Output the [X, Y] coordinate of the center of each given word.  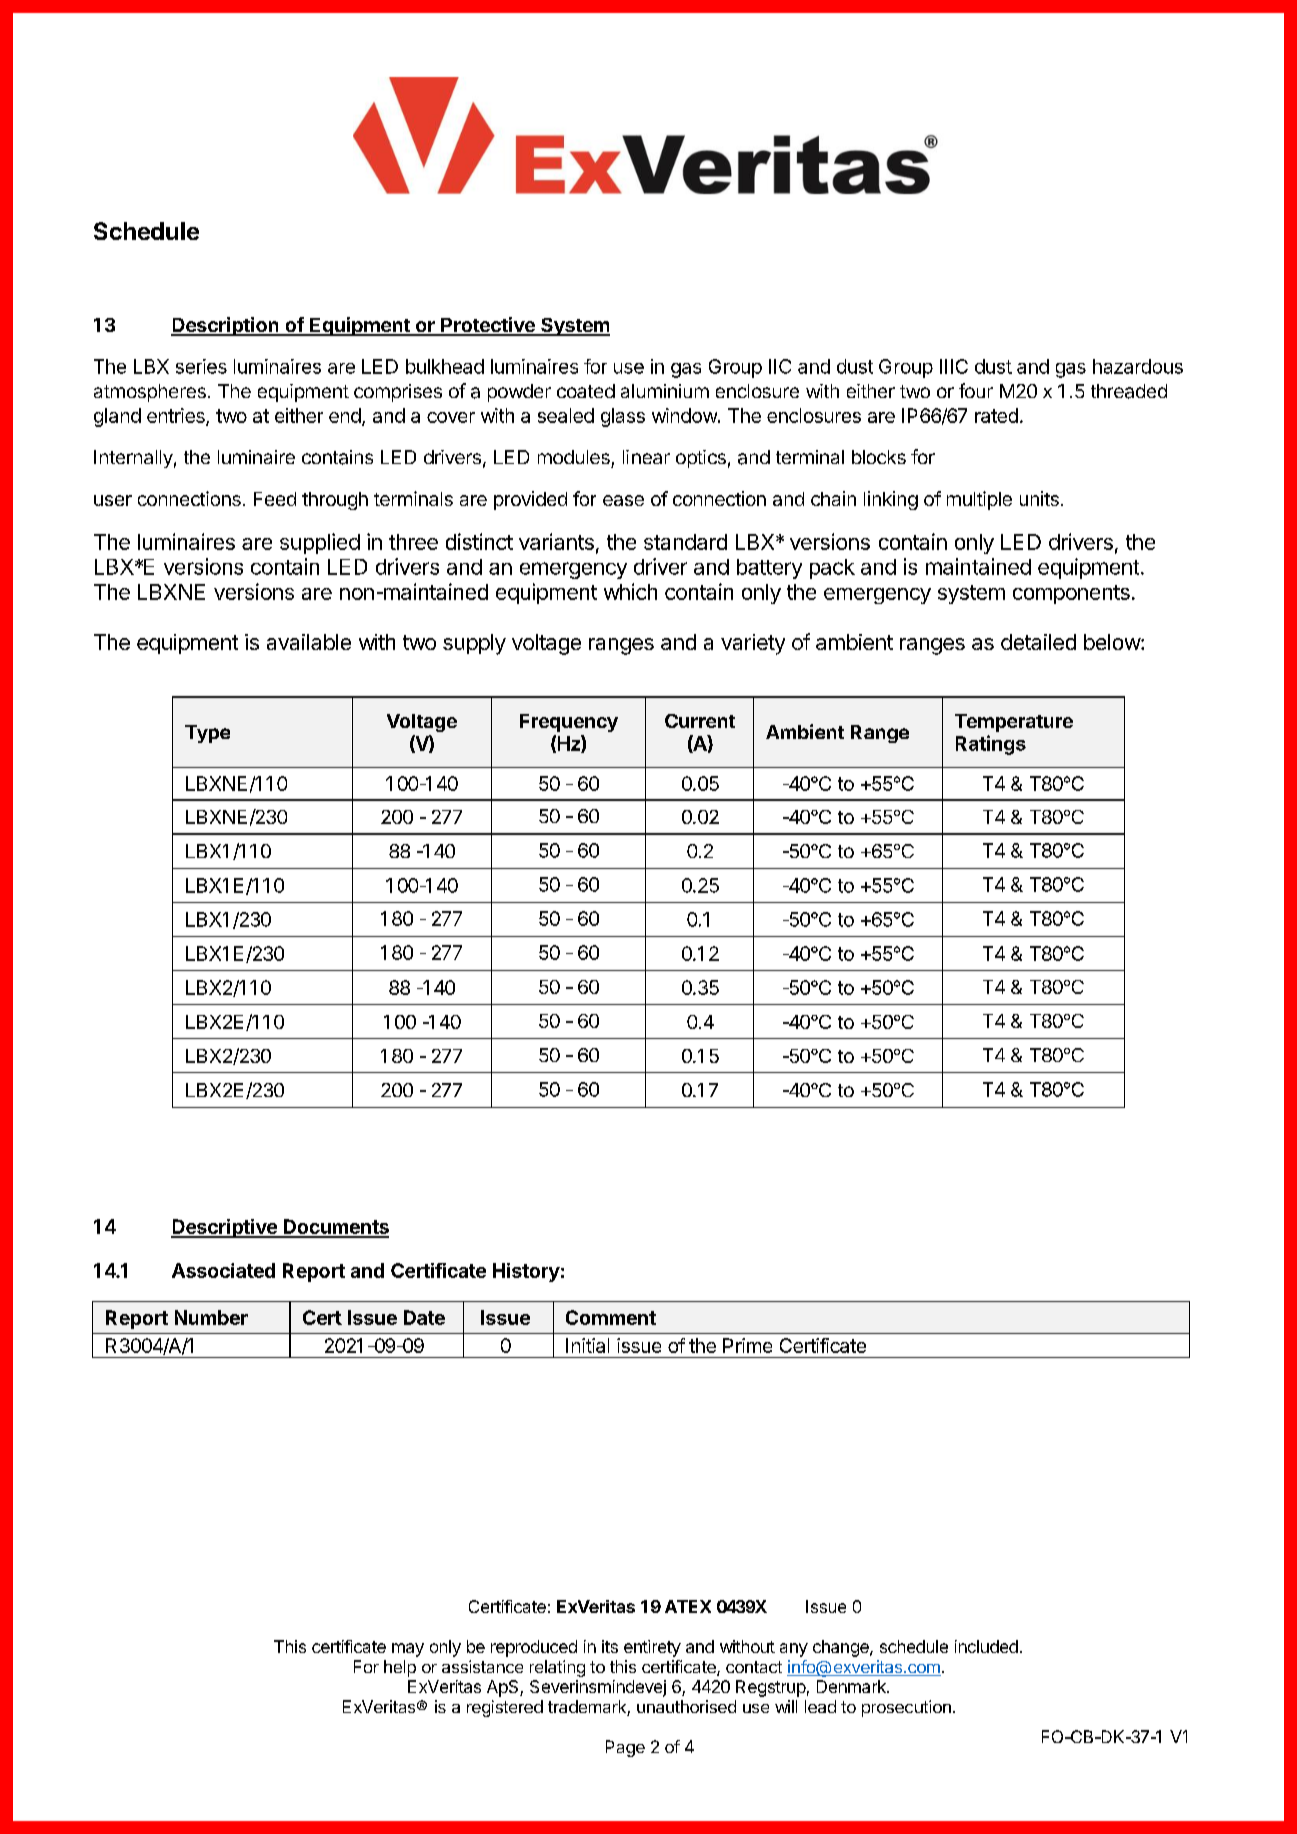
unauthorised [686, 1706]
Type [207, 734]
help [400, 1668]
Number [211, 1317]
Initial [587, 1345]
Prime [747, 1345]
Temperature [1014, 723]
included [986, 1646]
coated [586, 391]
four [976, 390]
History [526, 1272]
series [201, 366]
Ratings [991, 745]
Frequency [569, 723]
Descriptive [225, 1228]
